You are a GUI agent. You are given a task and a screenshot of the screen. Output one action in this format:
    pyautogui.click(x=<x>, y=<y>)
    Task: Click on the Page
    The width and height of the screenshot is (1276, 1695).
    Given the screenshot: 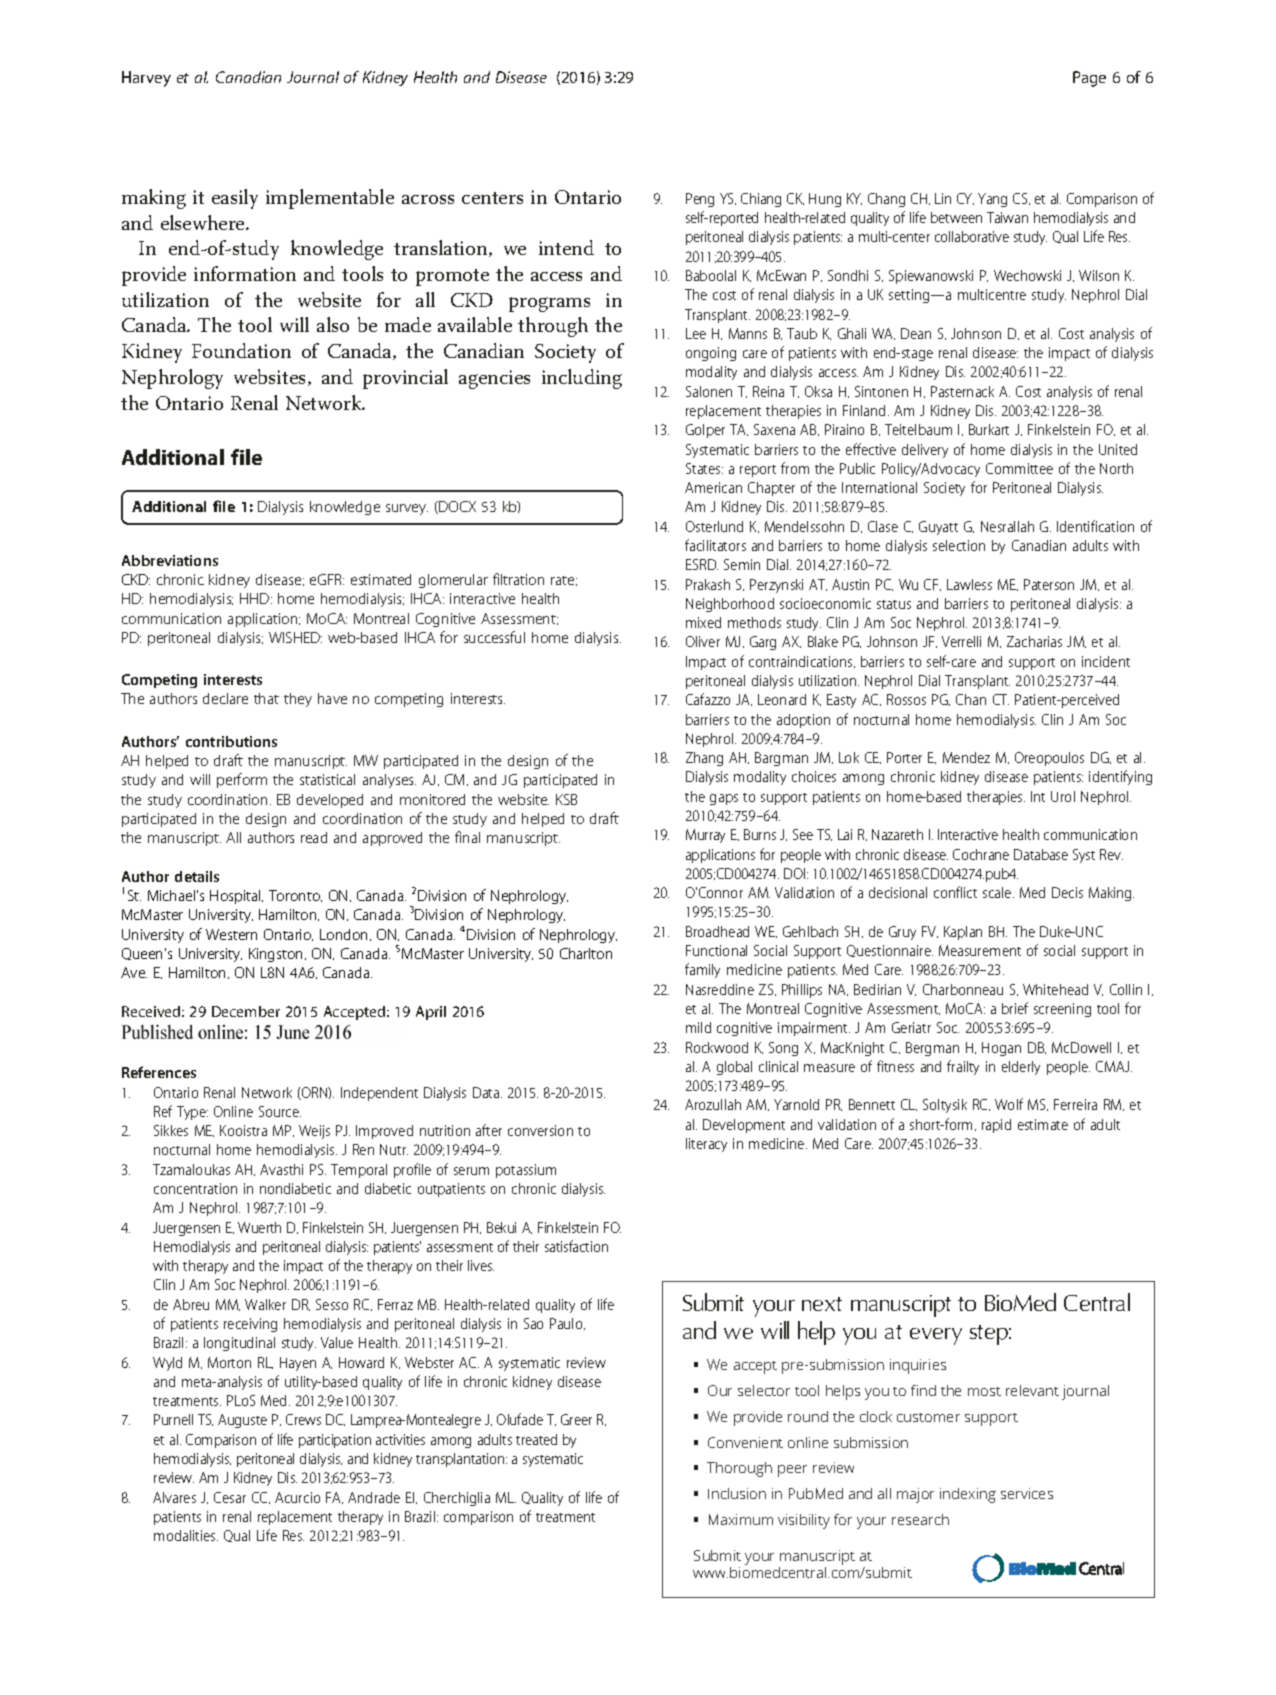 What is the action you would take?
    pyautogui.click(x=1089, y=79)
